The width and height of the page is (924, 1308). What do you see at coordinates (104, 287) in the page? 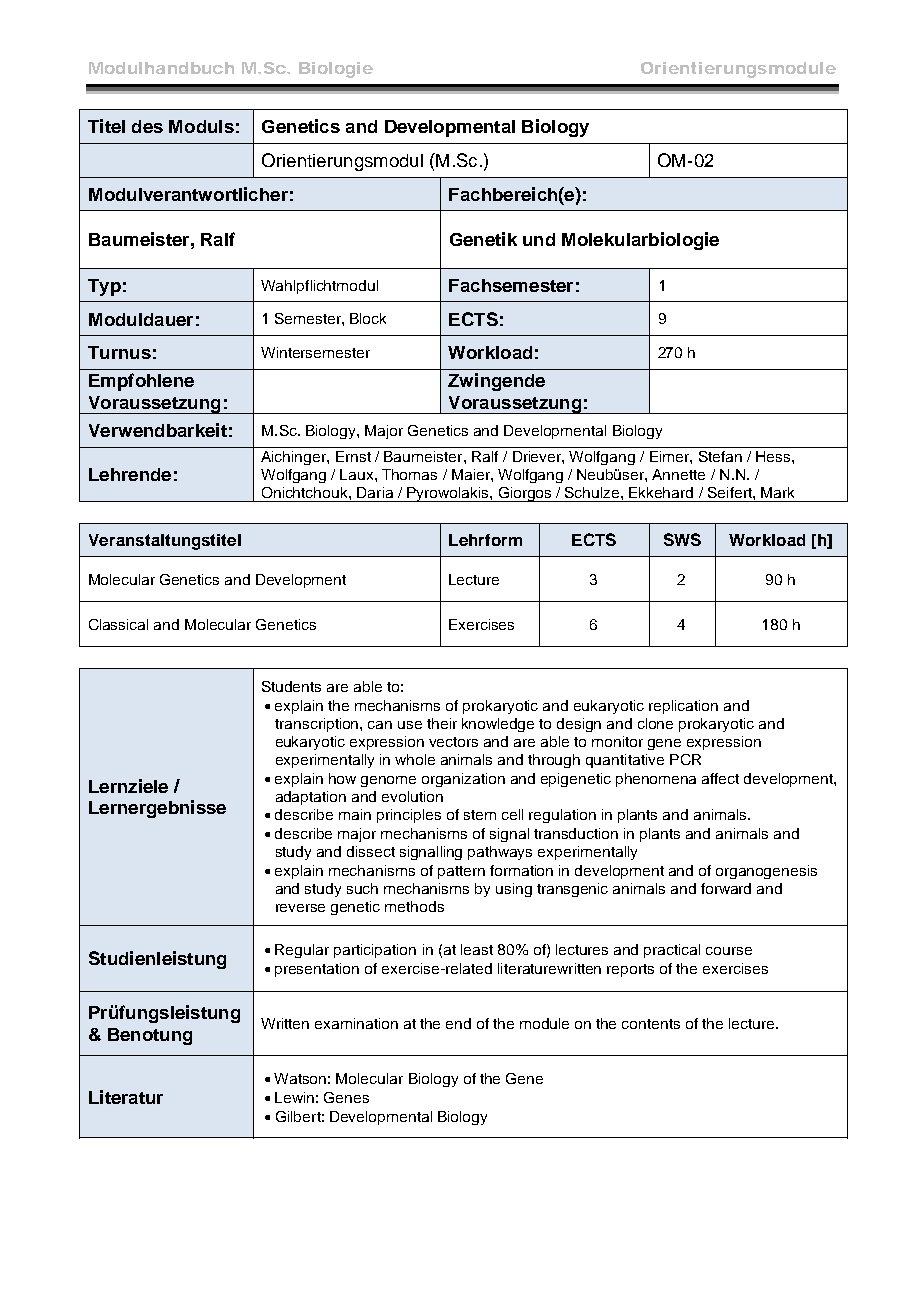
I see `Typ` at bounding box center [104, 287].
